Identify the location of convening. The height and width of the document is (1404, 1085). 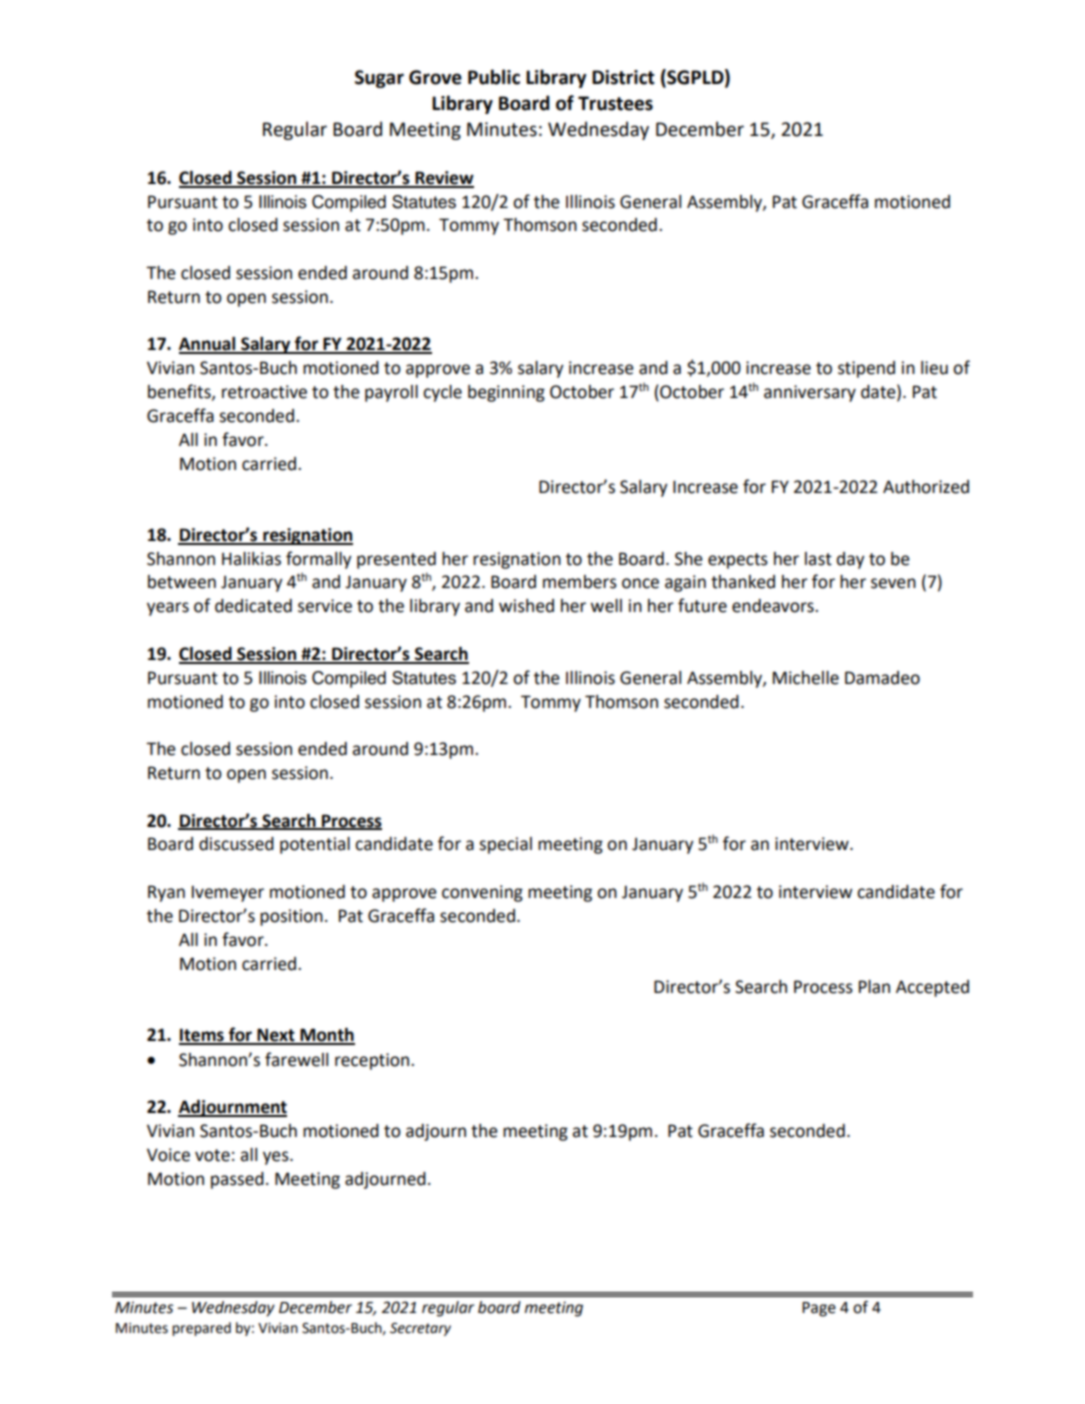
(482, 893).
